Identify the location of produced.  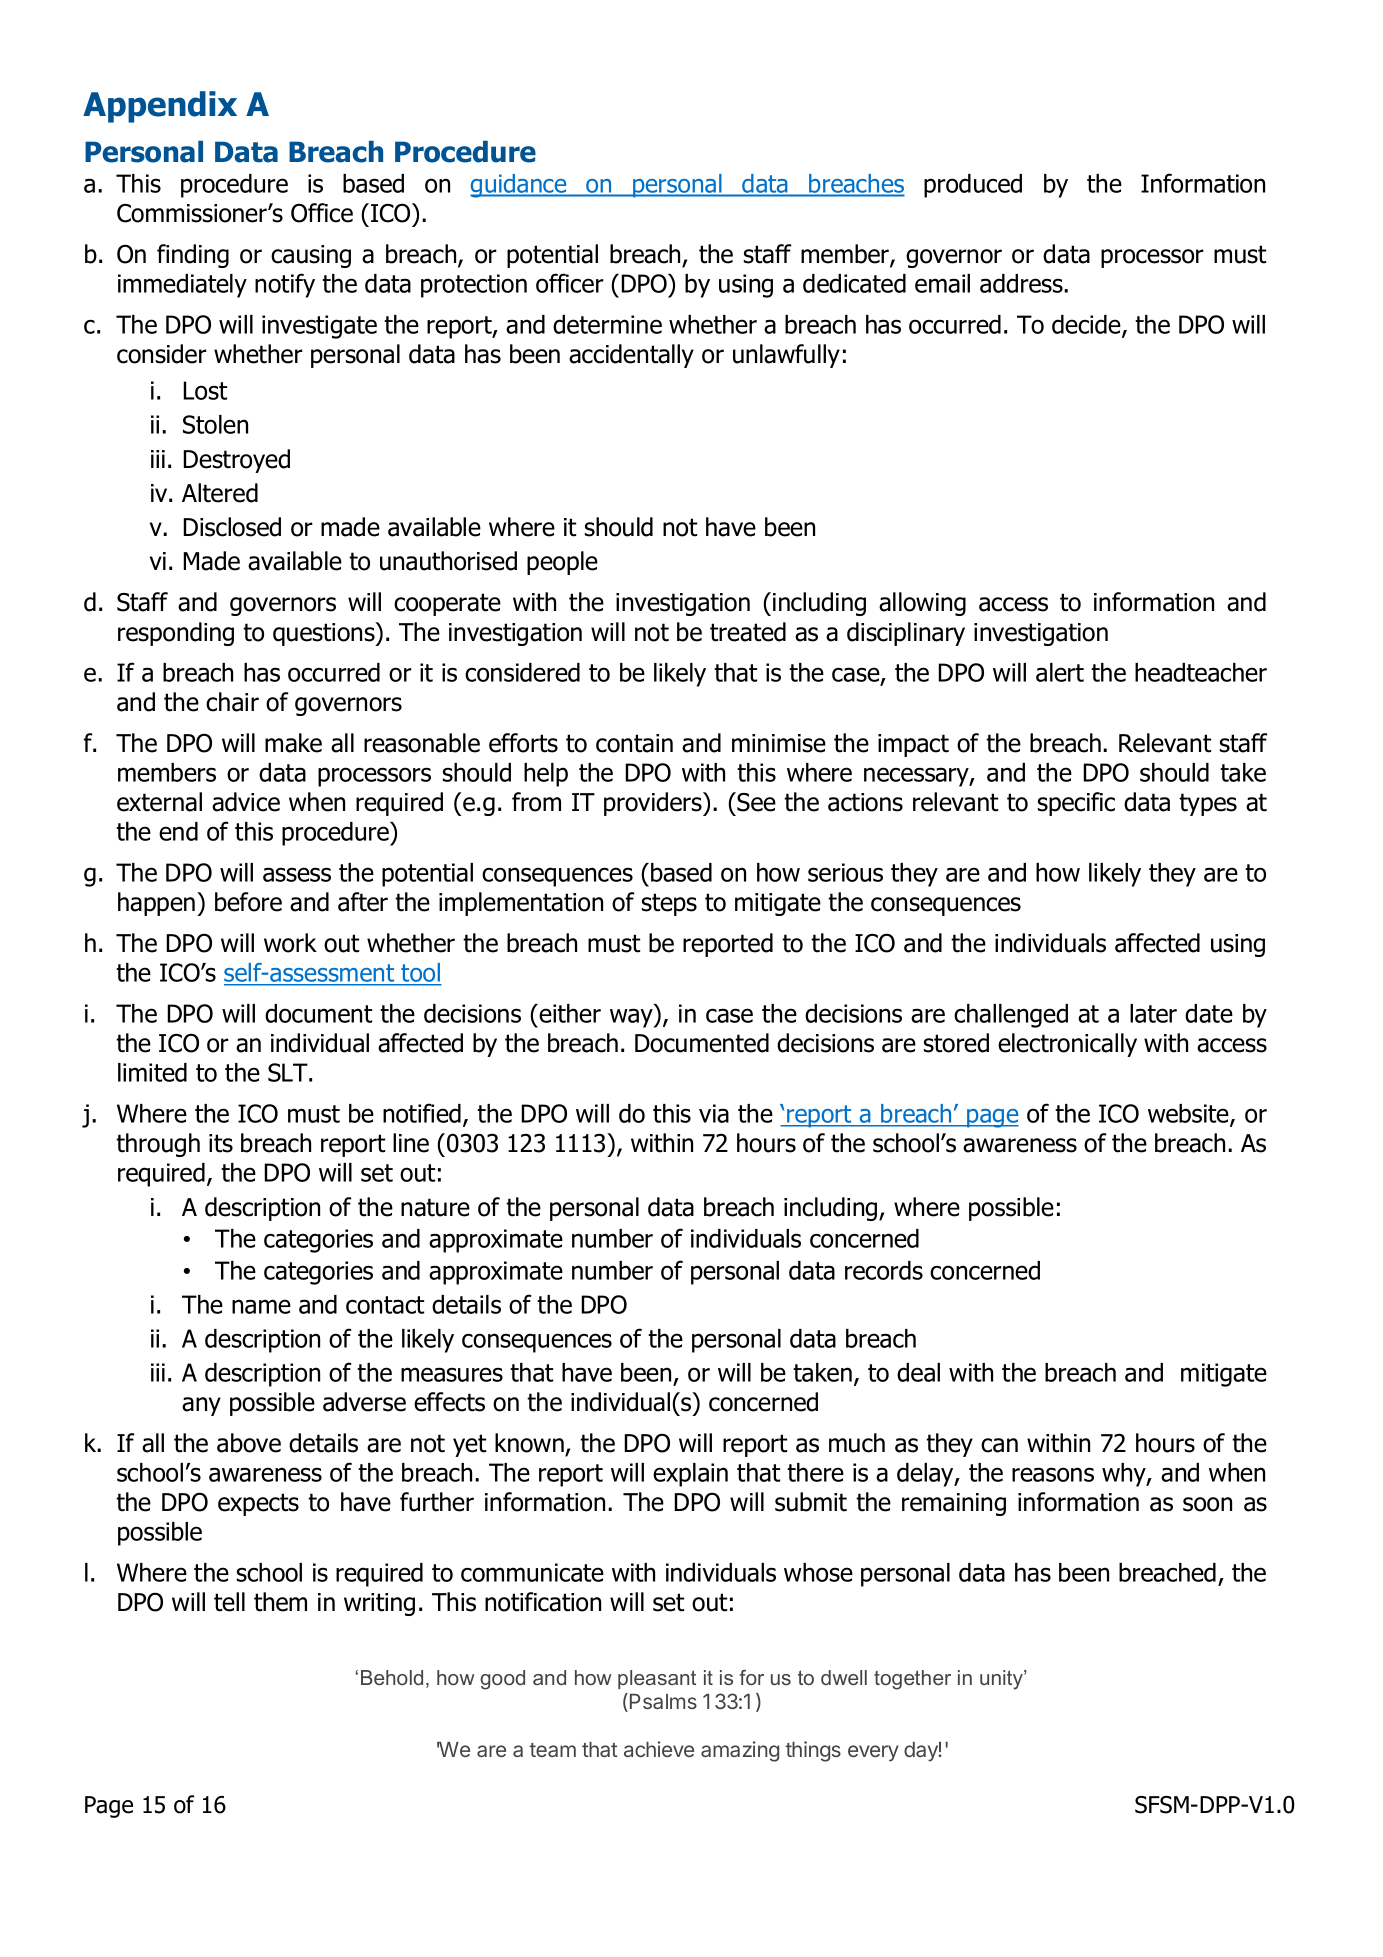
(973, 186).
